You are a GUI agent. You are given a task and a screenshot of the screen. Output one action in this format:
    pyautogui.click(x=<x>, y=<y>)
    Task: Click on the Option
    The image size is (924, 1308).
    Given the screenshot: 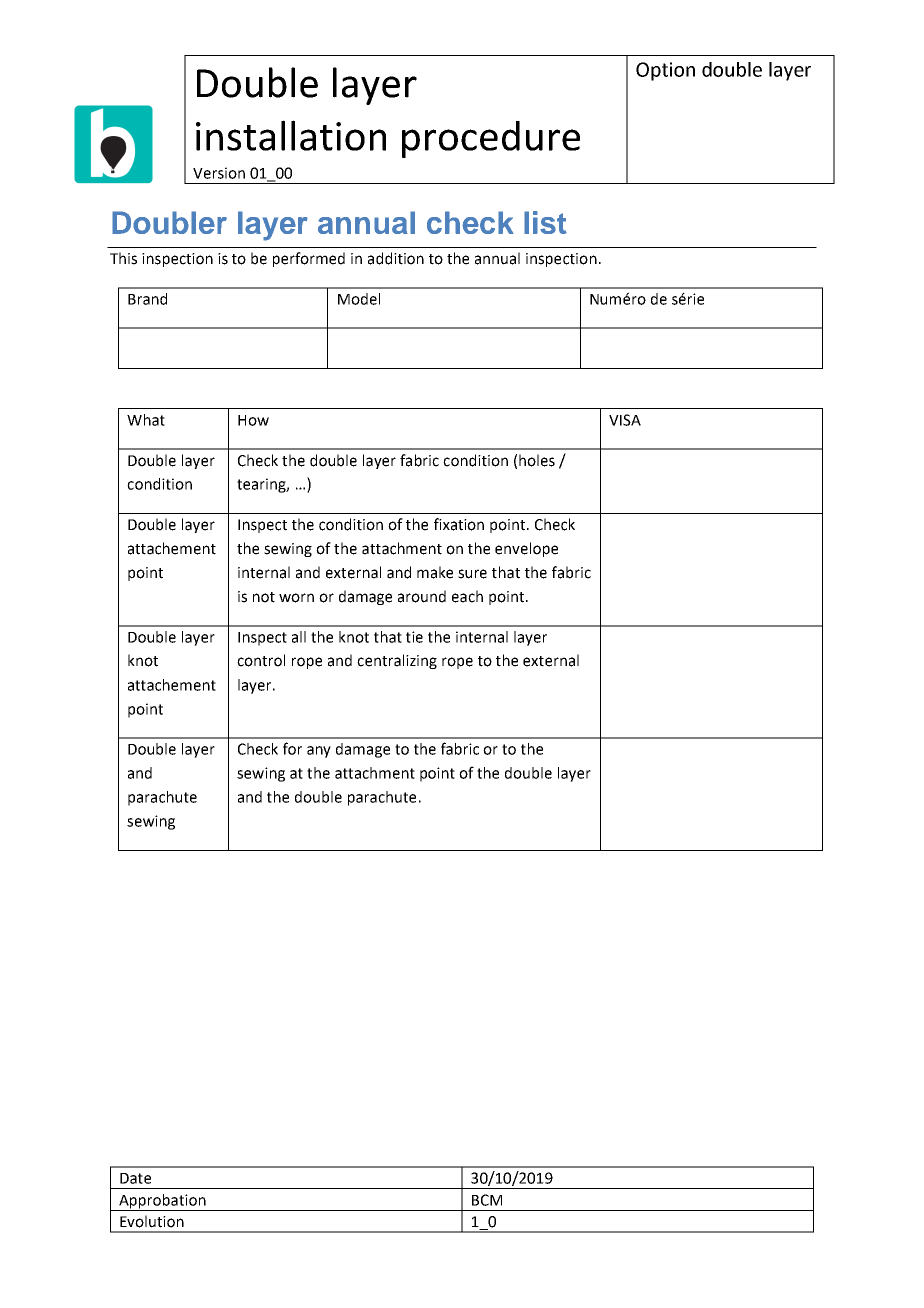 What is the action you would take?
    pyautogui.click(x=665, y=71)
